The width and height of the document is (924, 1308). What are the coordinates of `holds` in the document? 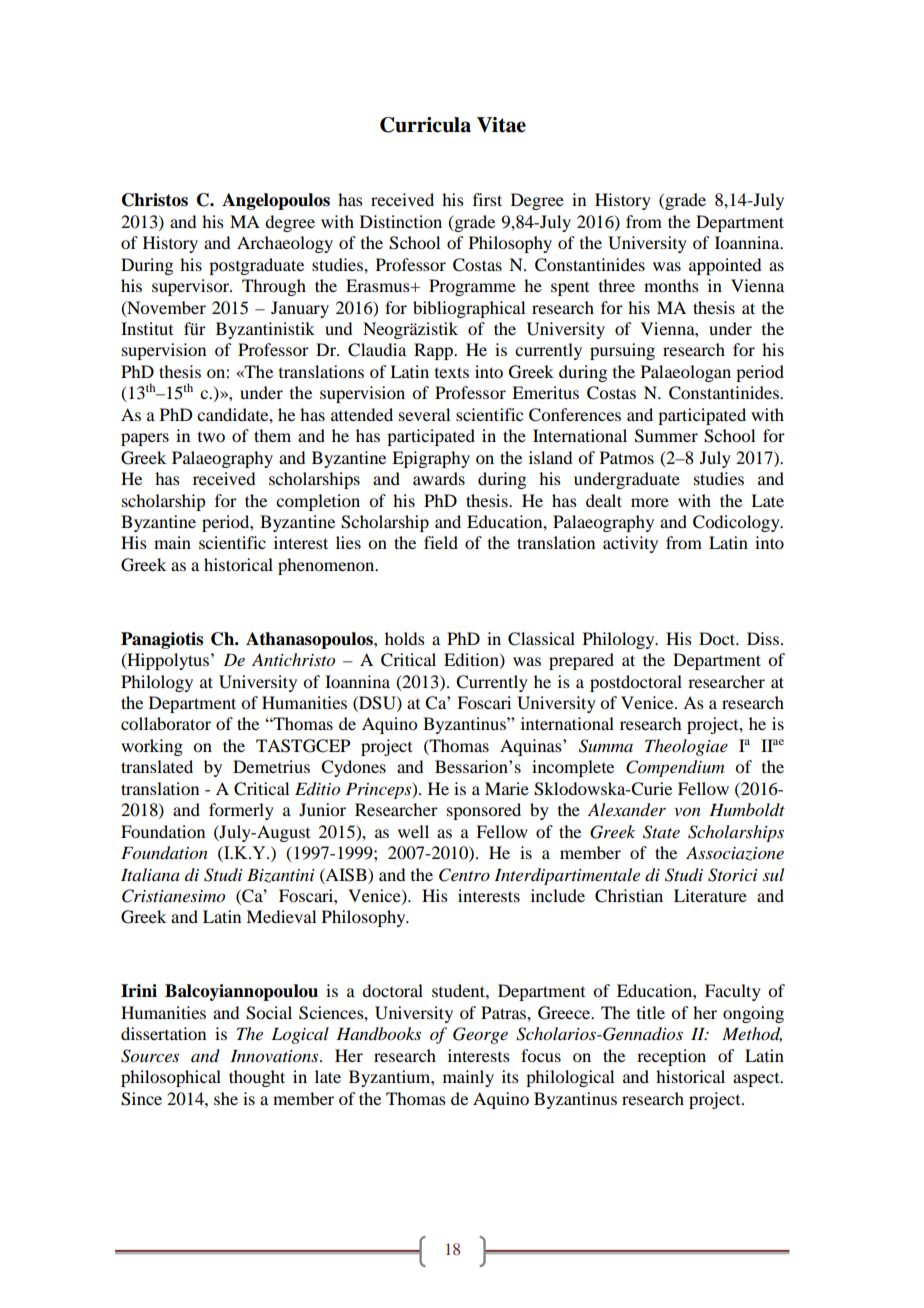 It's located at (405, 638).
